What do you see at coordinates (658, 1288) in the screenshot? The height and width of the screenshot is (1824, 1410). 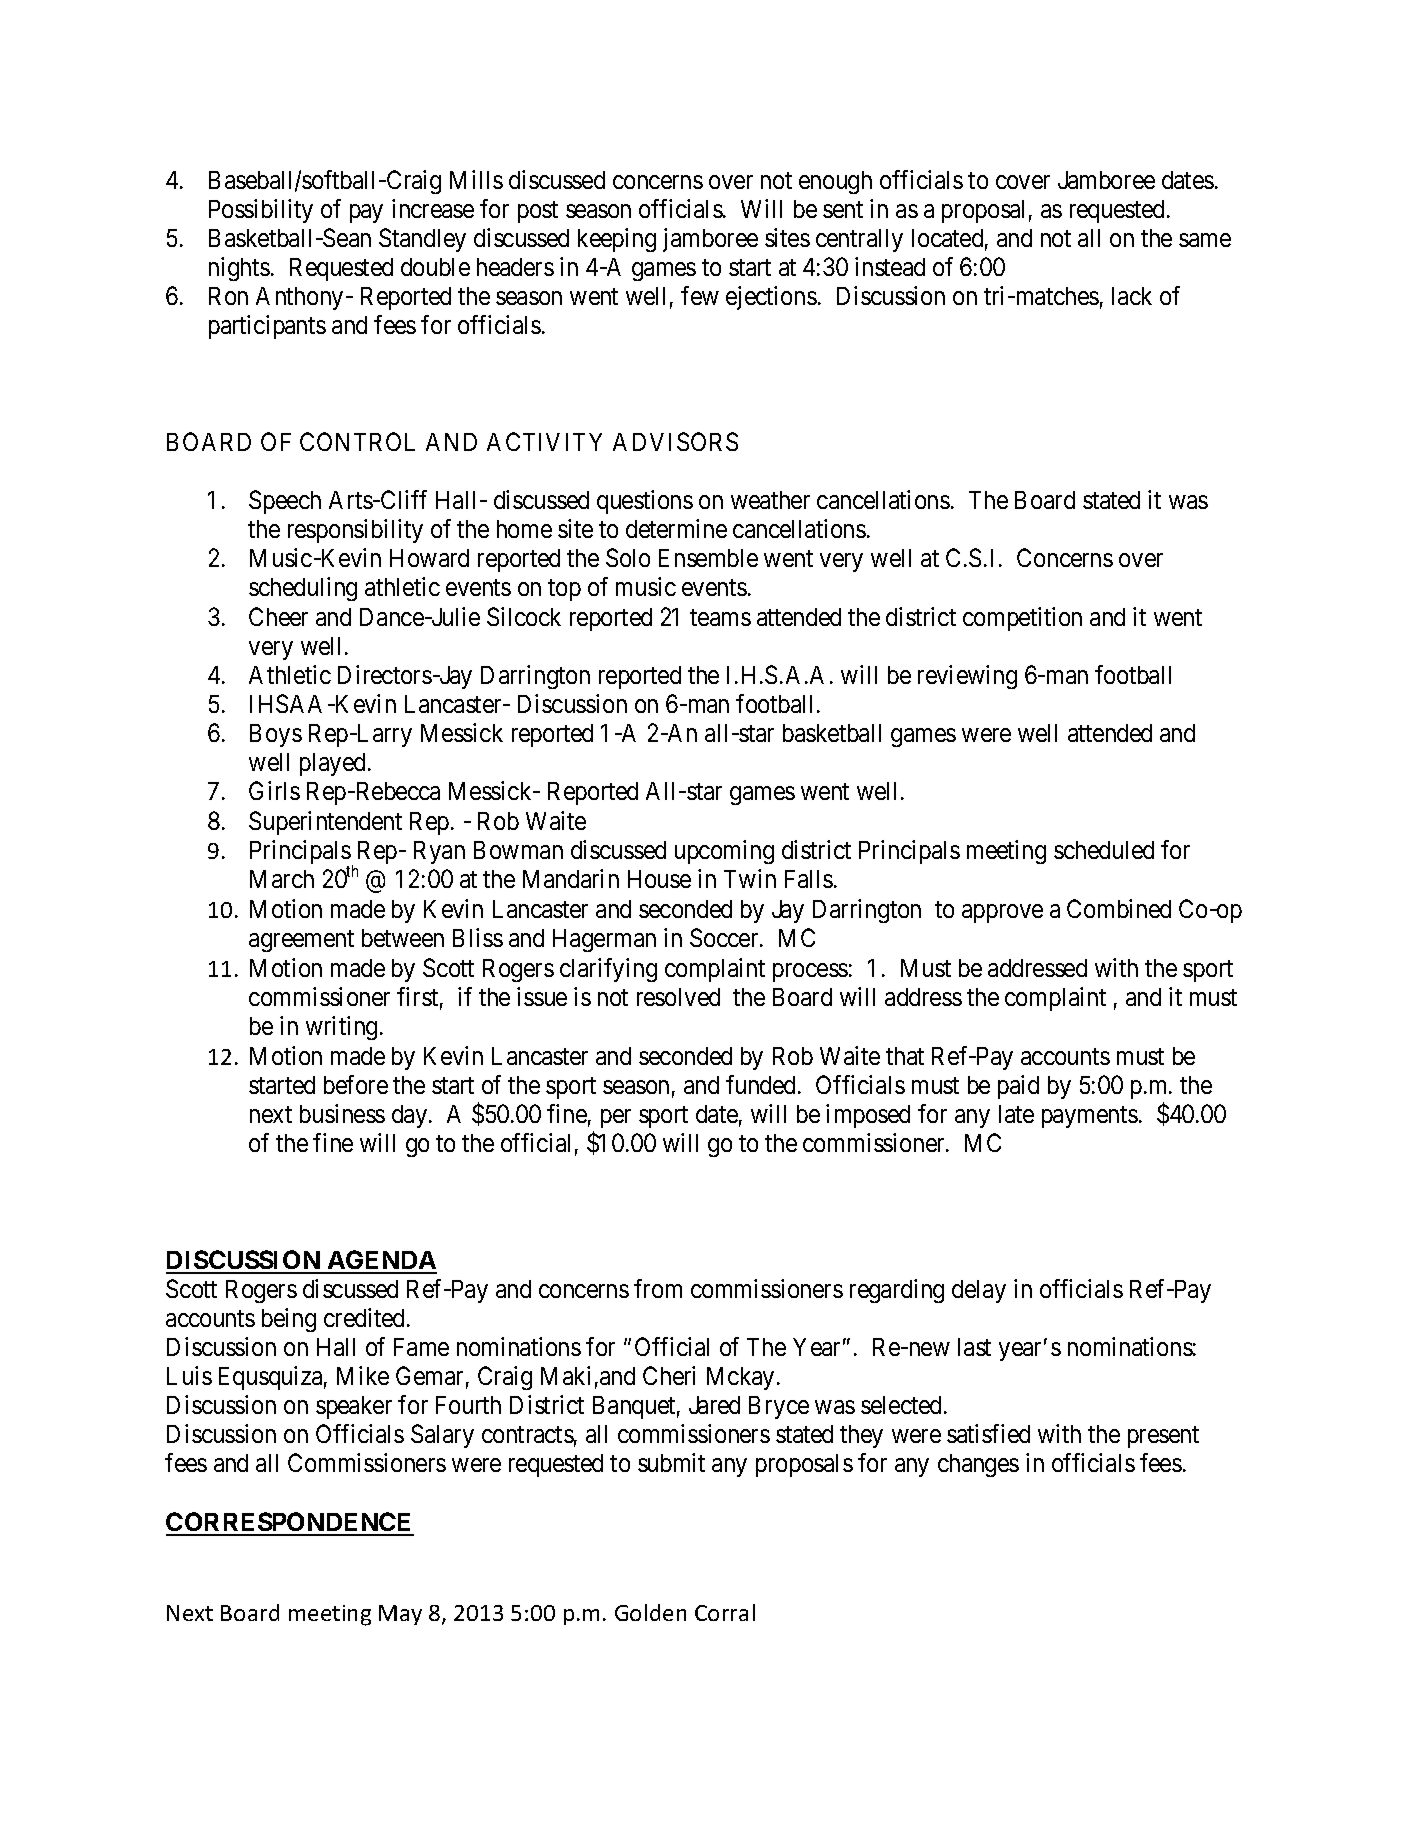 I see `from` at bounding box center [658, 1288].
